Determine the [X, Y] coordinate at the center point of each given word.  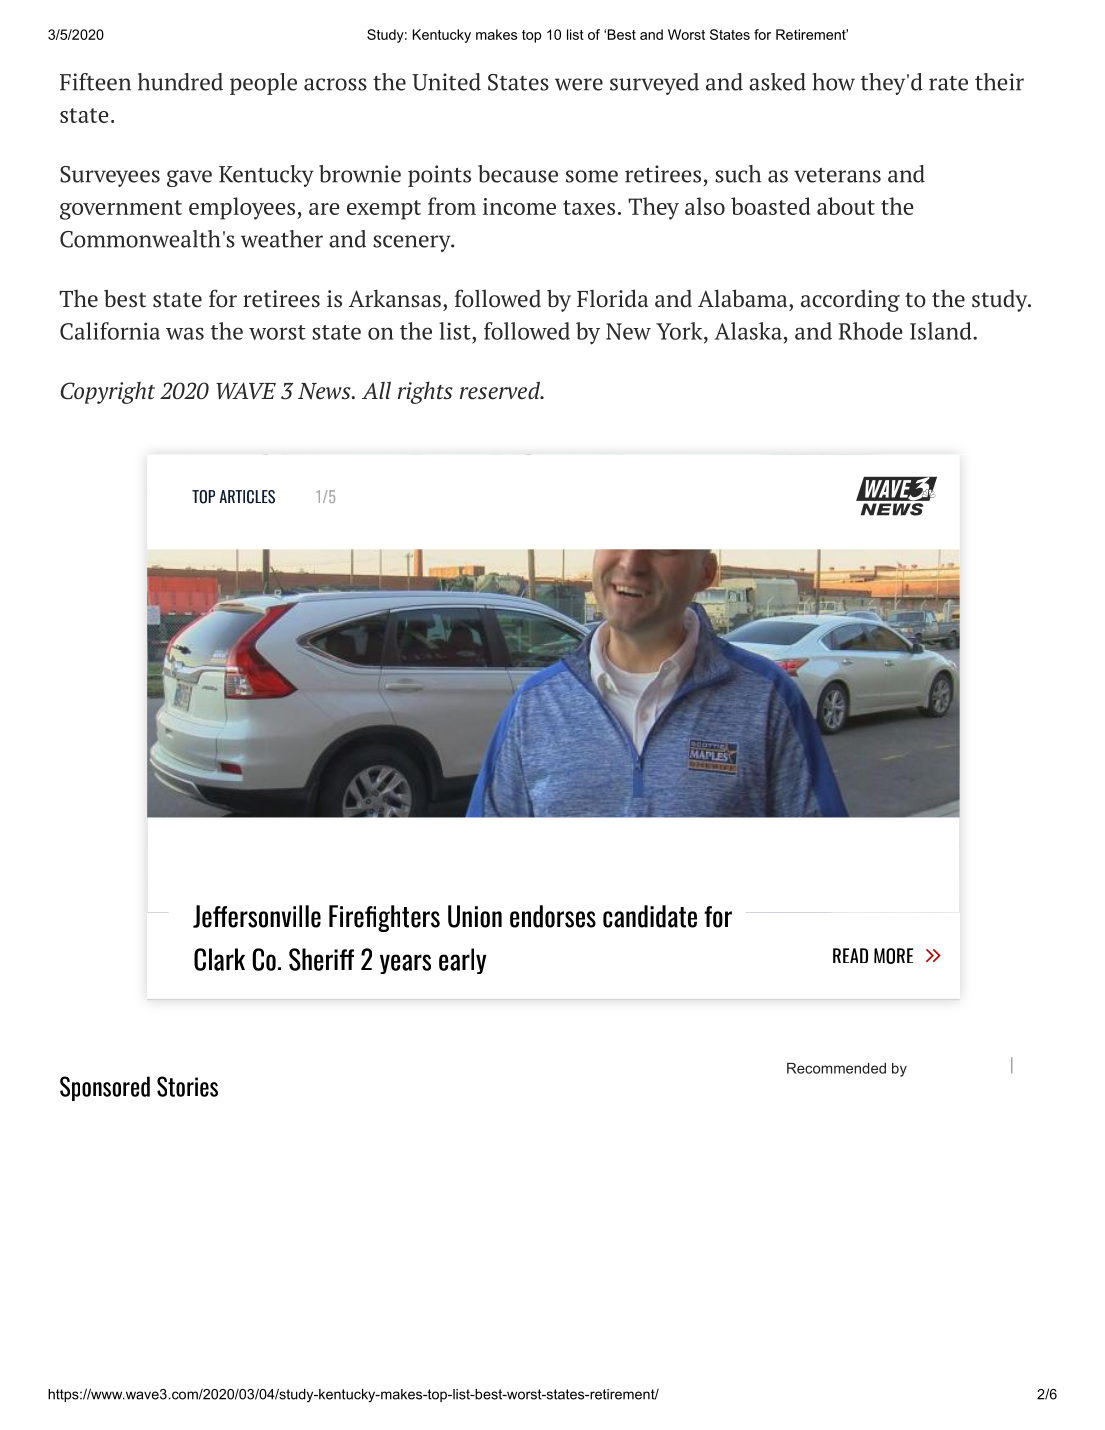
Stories [187, 1086]
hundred [180, 82]
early [462, 961]
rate [948, 83]
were [579, 84]
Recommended [836, 1068]
